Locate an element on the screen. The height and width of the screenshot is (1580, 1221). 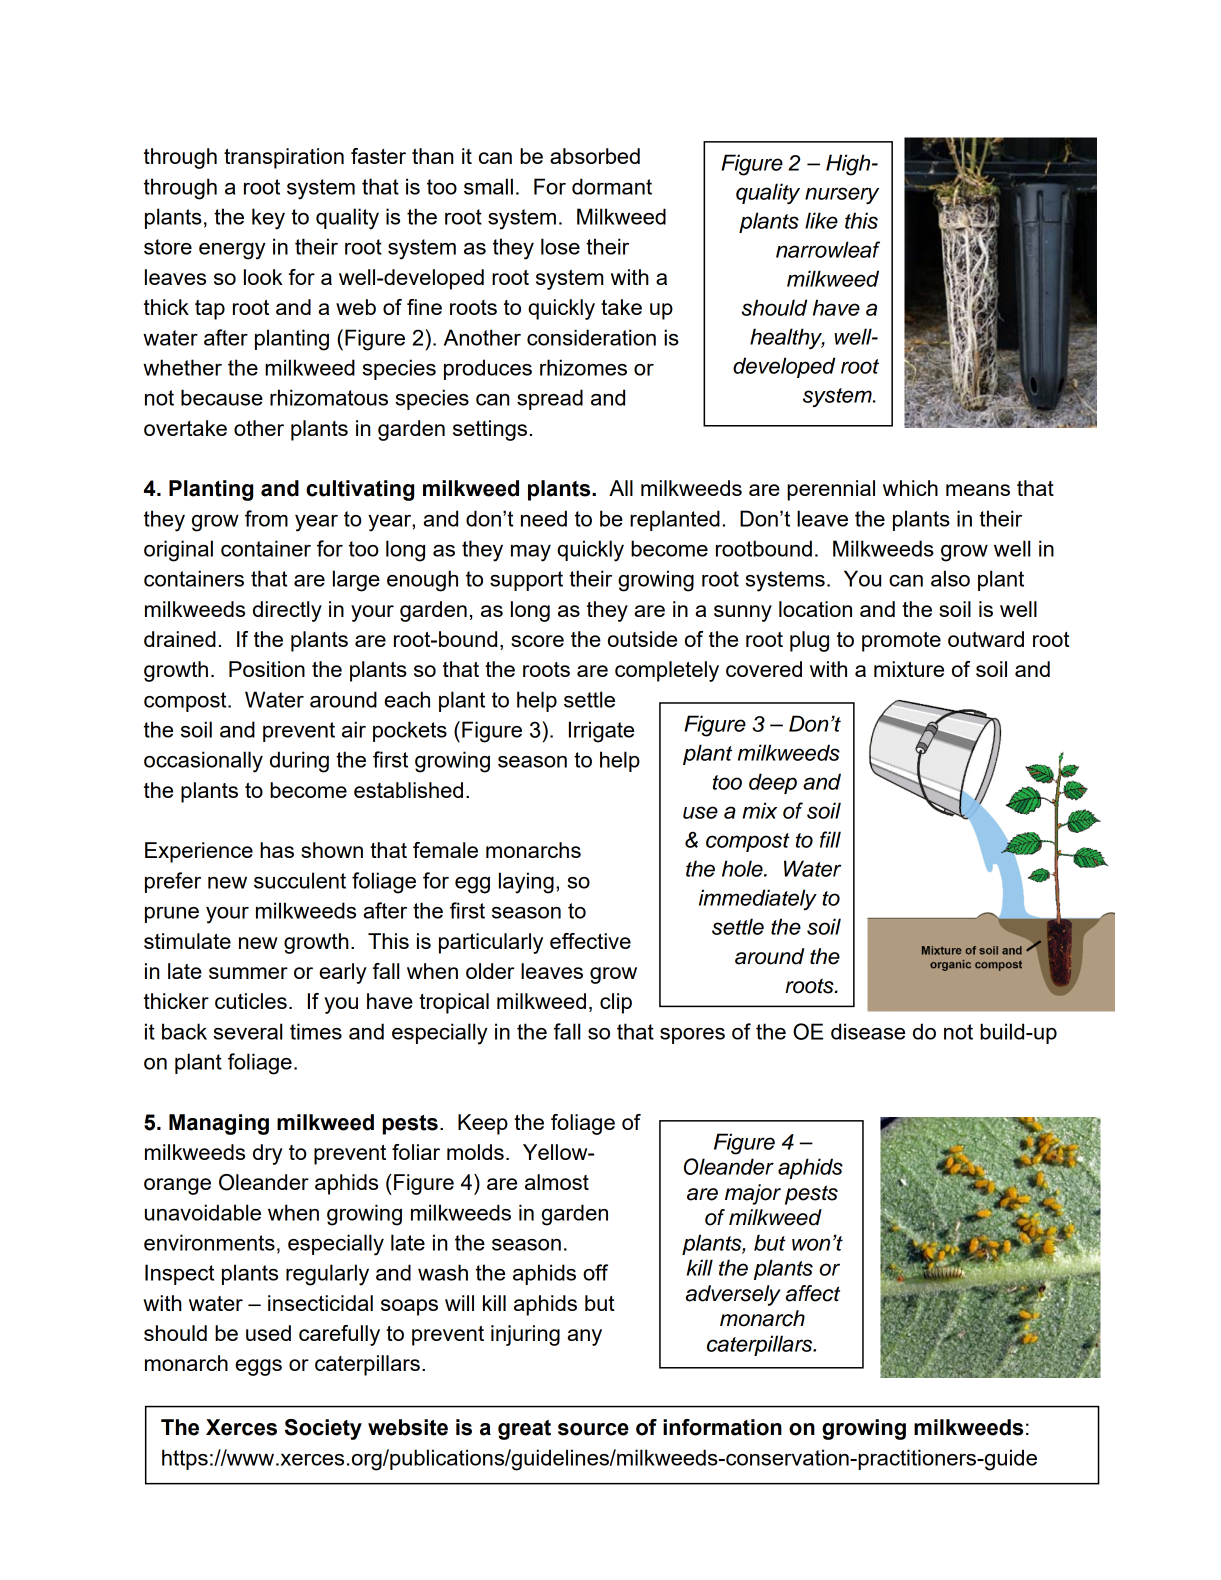
disease is located at coordinates (868, 1031).
